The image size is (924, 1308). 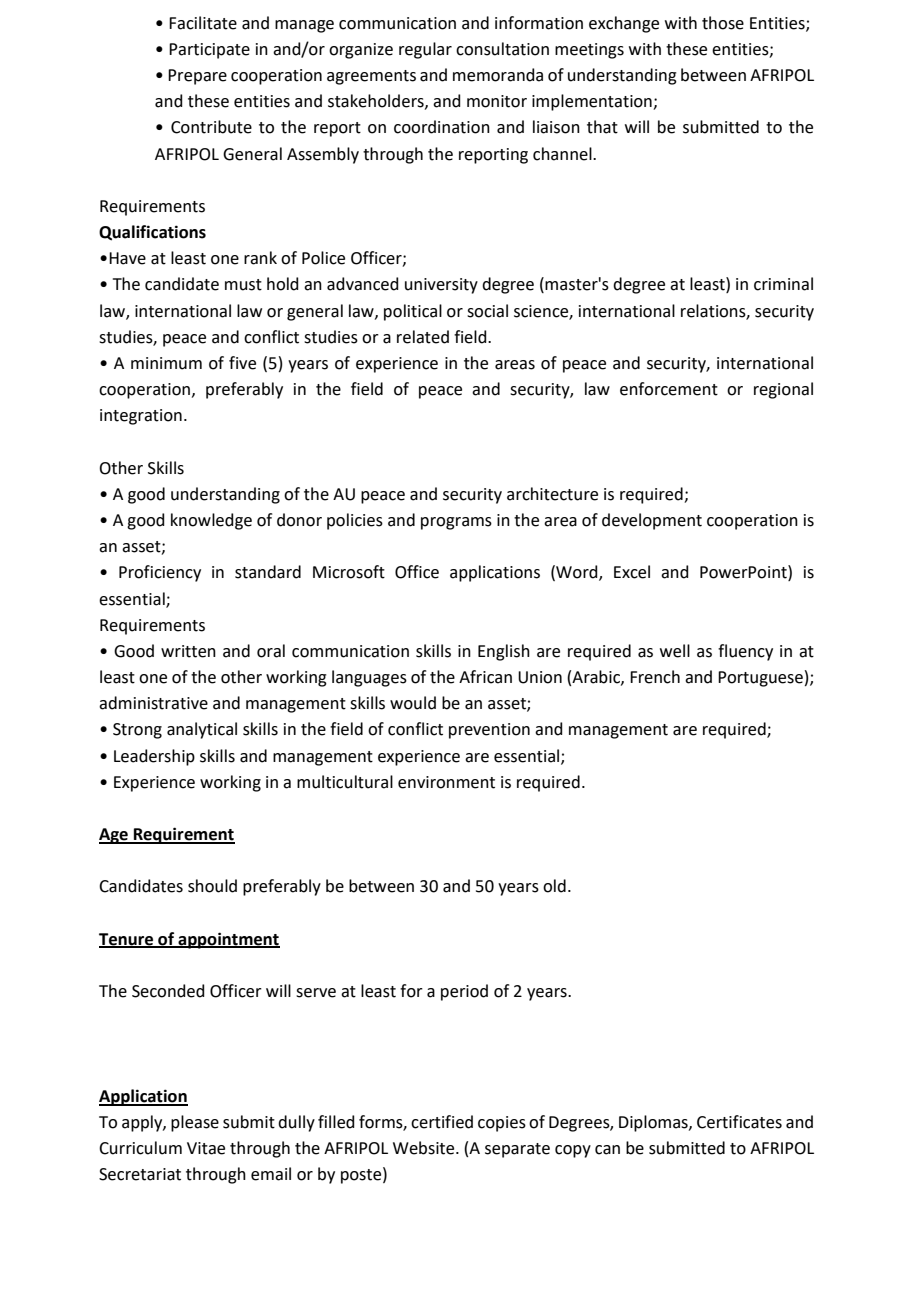 What do you see at coordinates (760, 679) in the screenshot?
I see `Portuguese` at bounding box center [760, 679].
